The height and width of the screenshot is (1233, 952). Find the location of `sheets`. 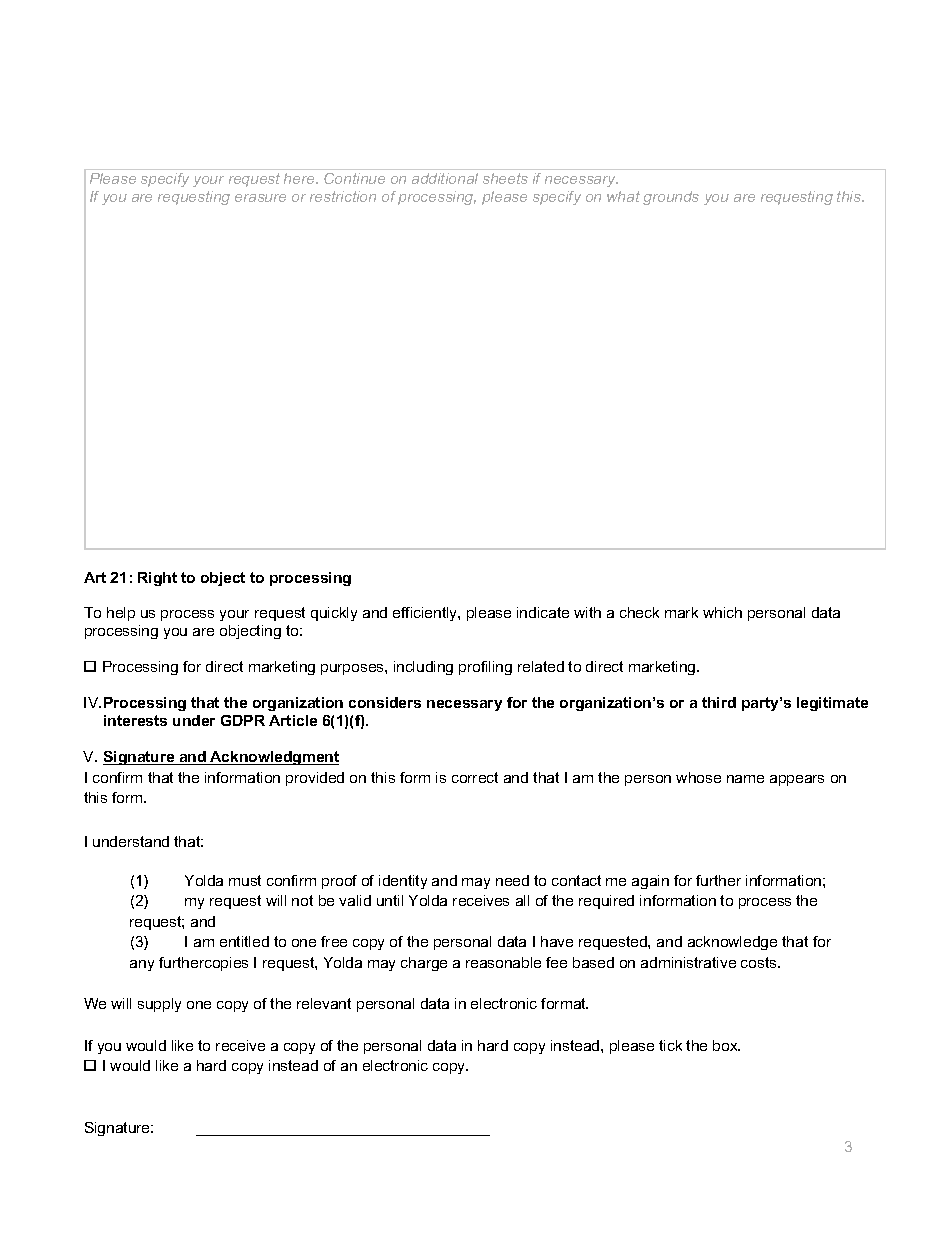

sheets is located at coordinates (505, 178).
